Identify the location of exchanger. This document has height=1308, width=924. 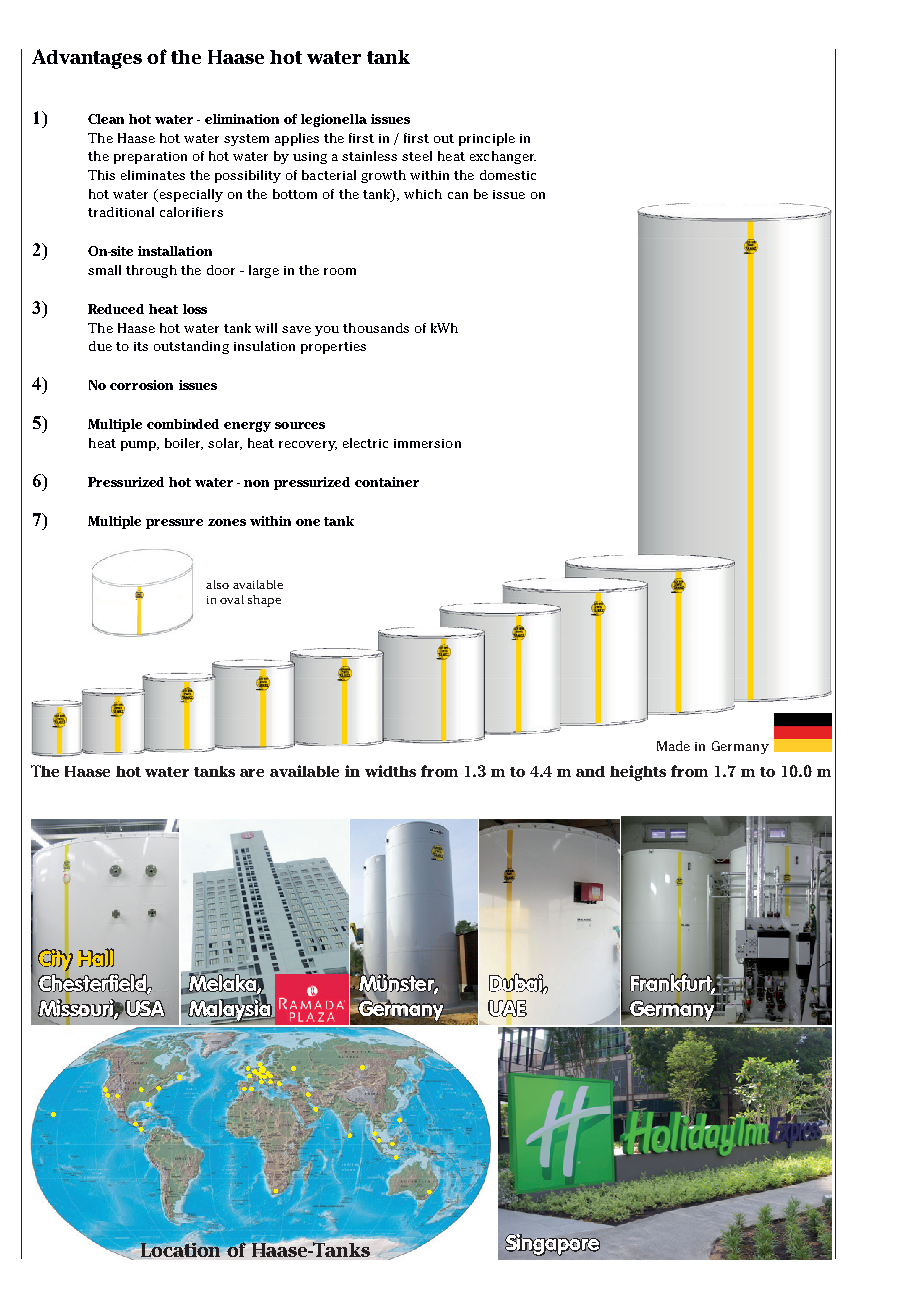
(503, 157).
